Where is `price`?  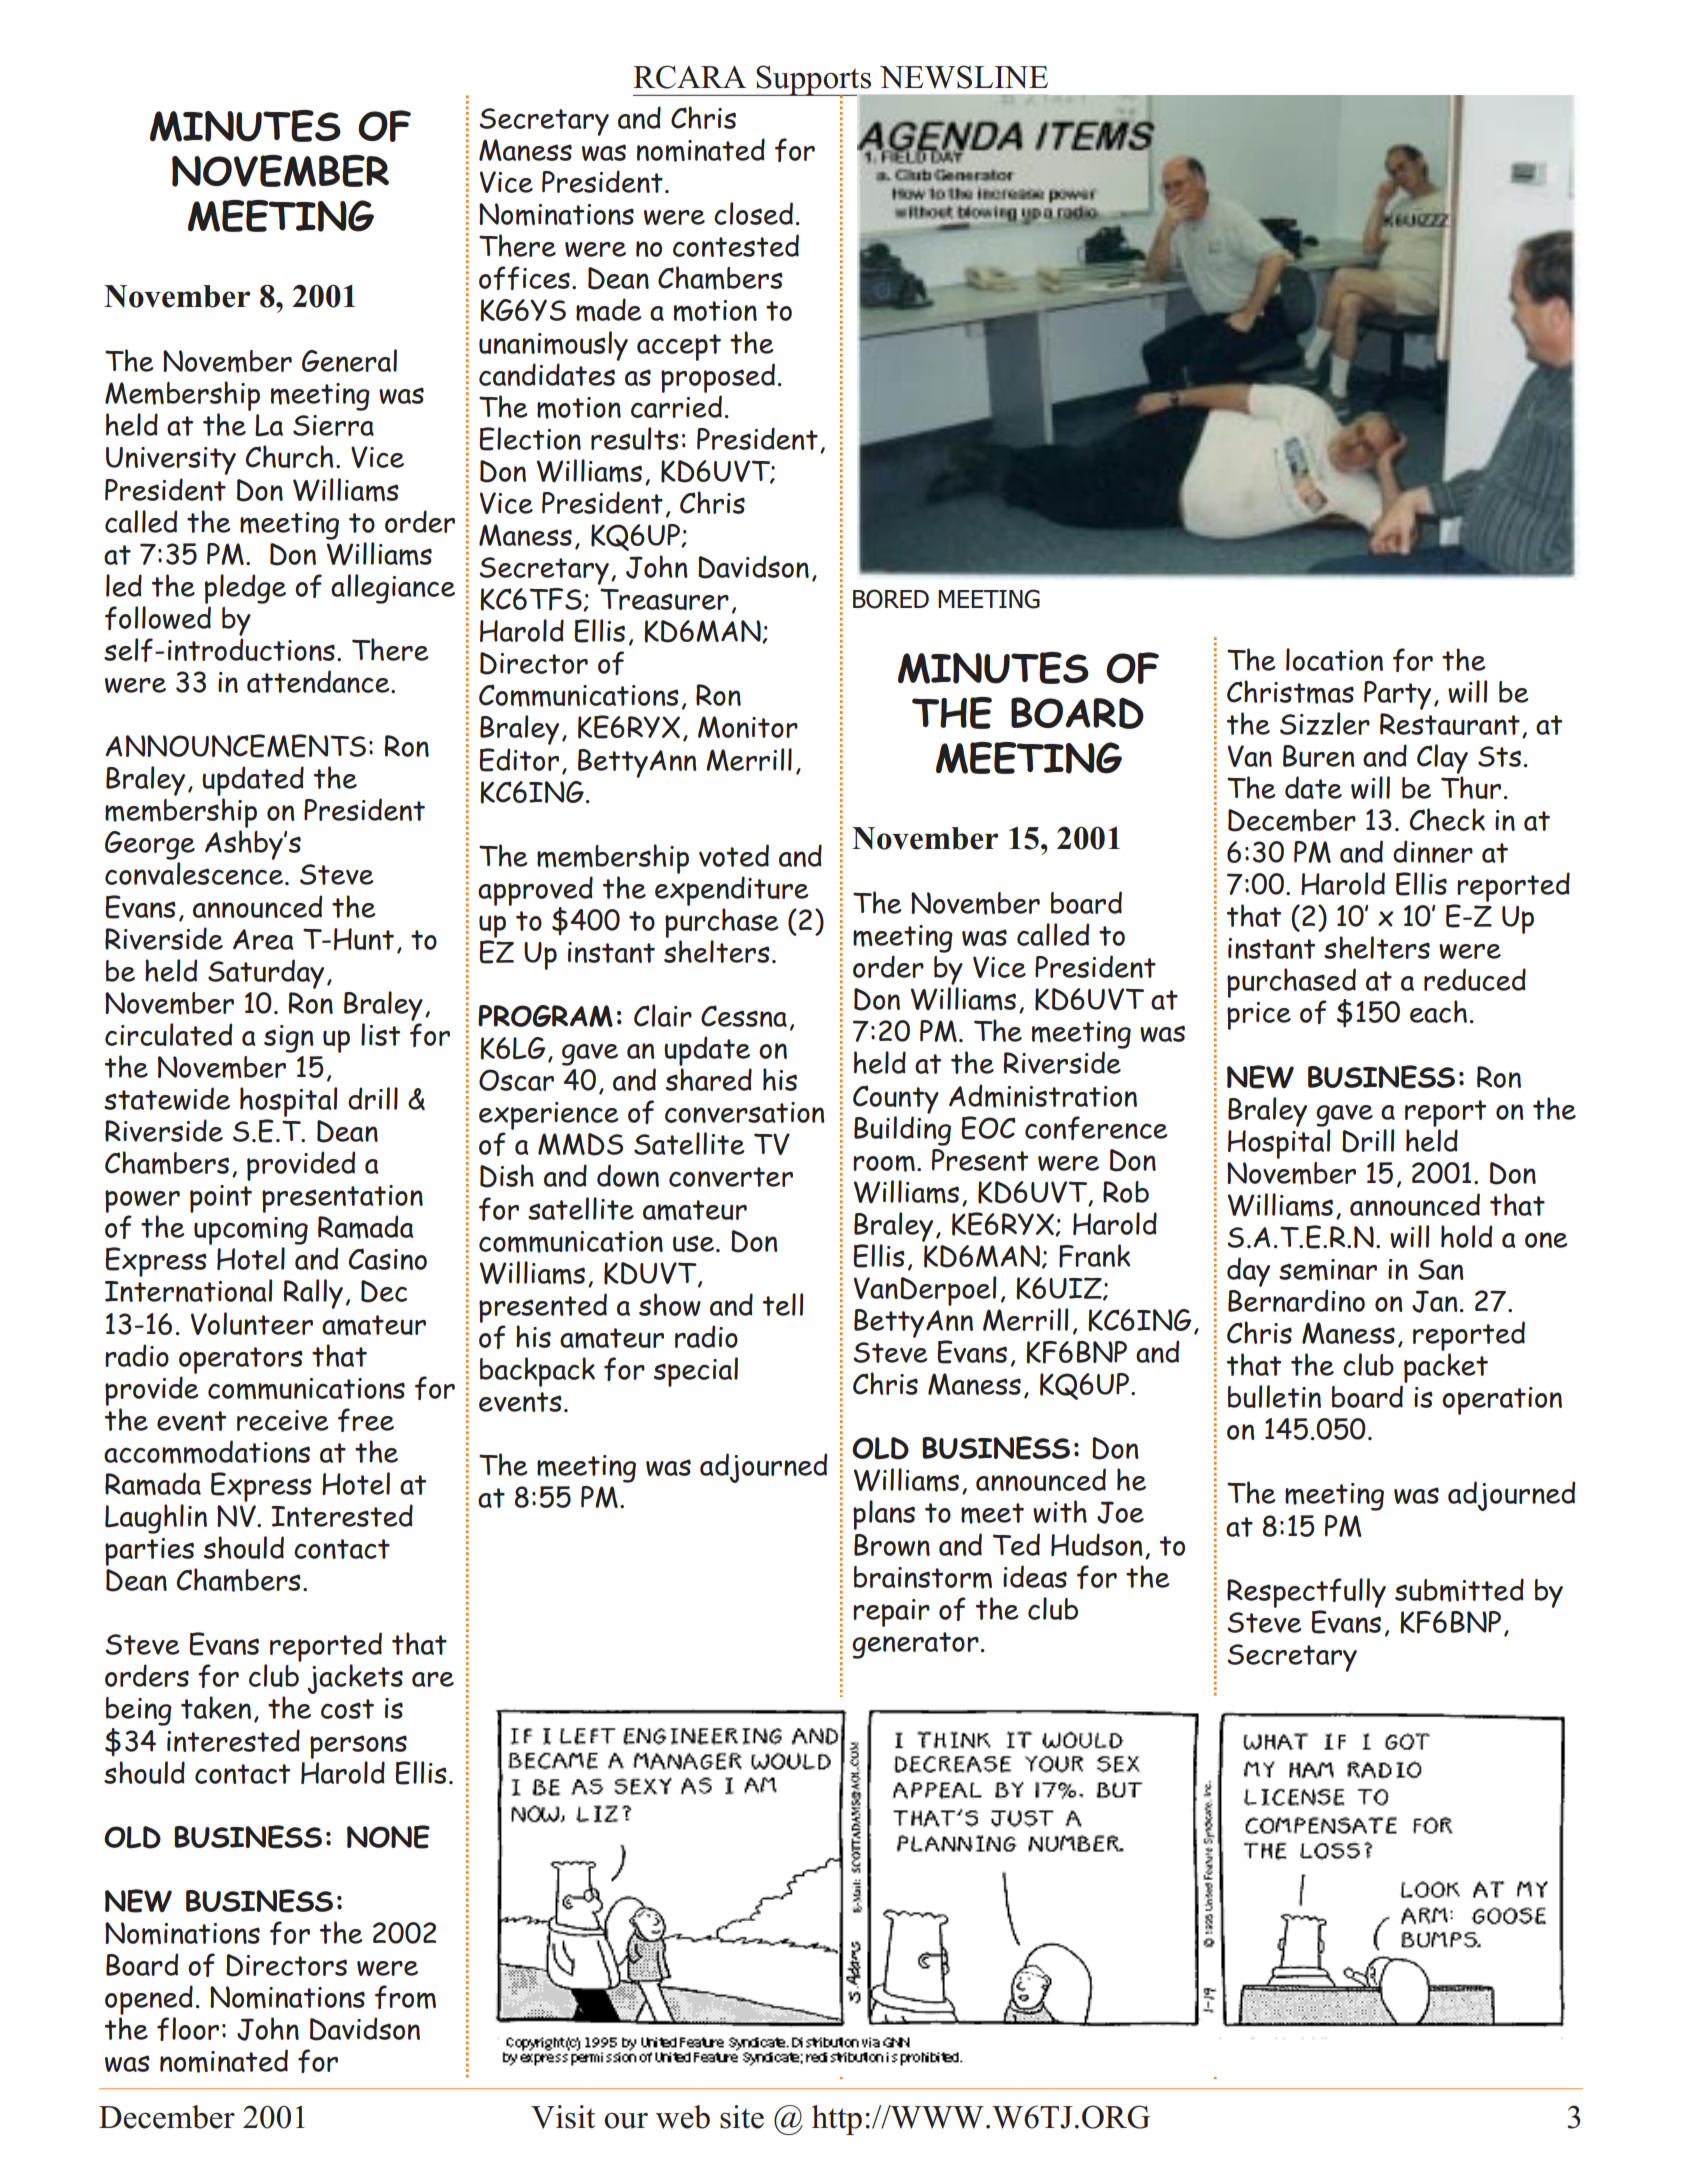
price is located at coordinates (1259, 1016).
